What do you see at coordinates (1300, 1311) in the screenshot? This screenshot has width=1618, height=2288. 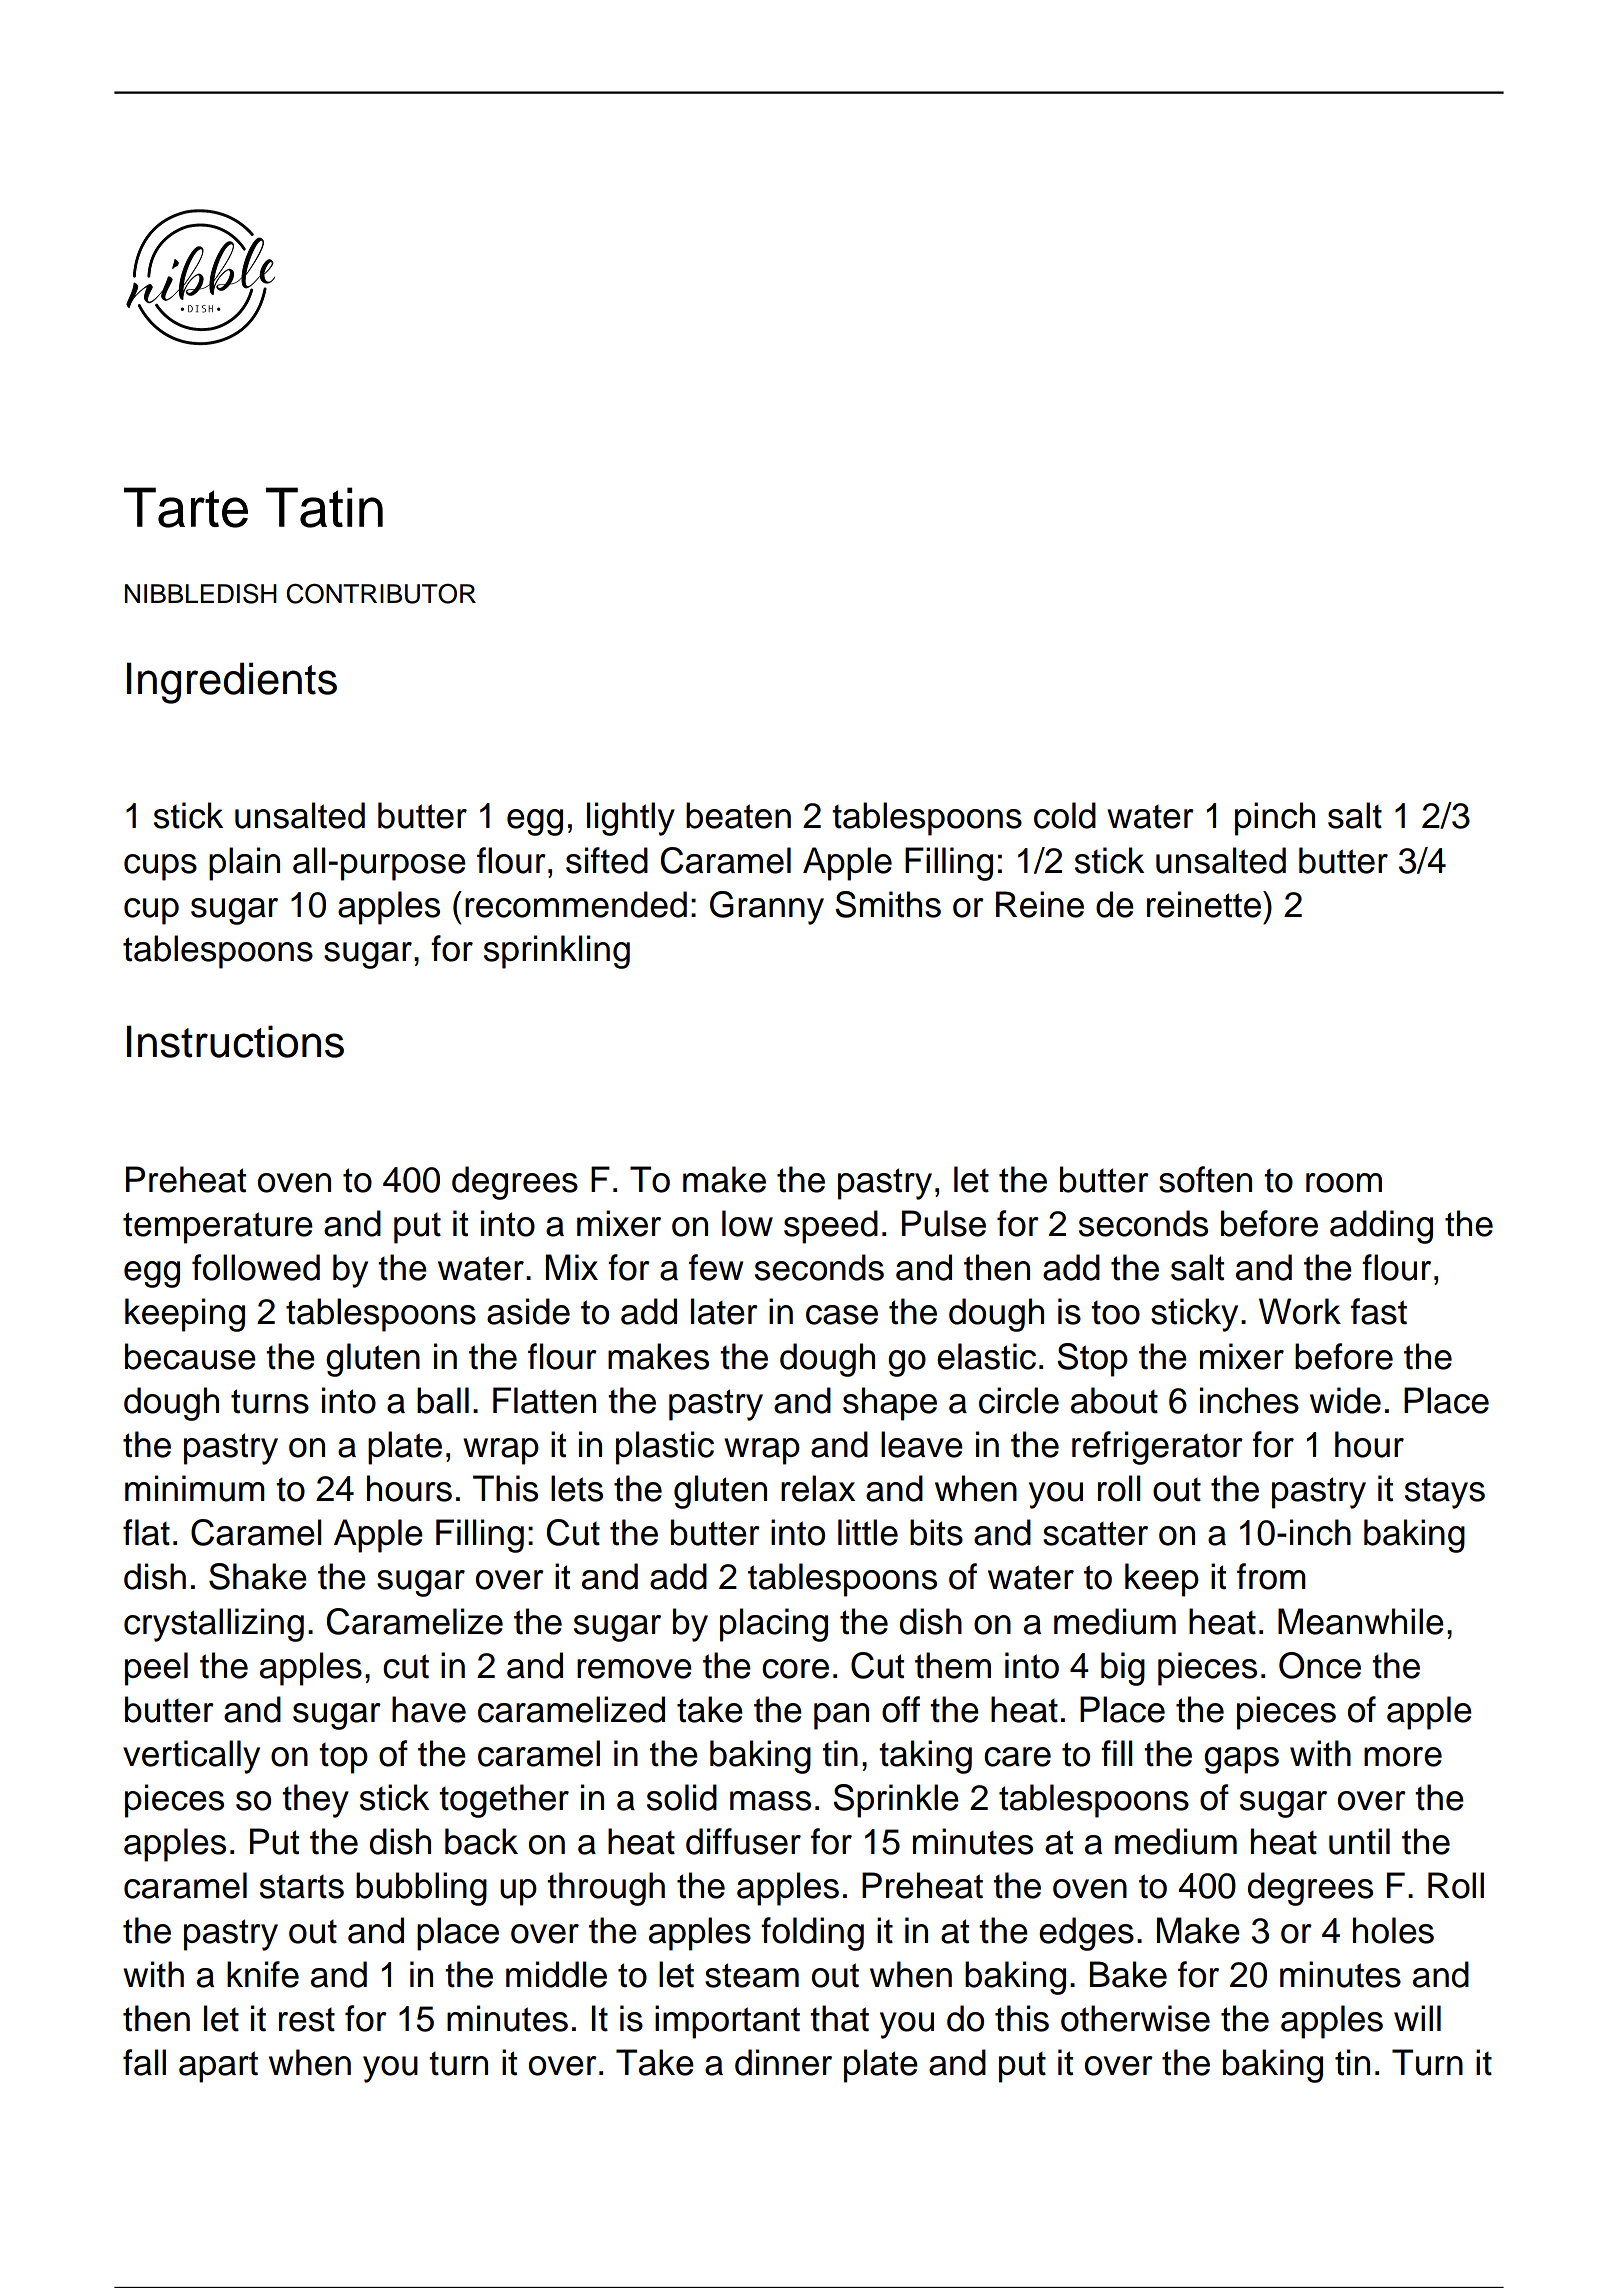 I see `Work` at bounding box center [1300, 1311].
